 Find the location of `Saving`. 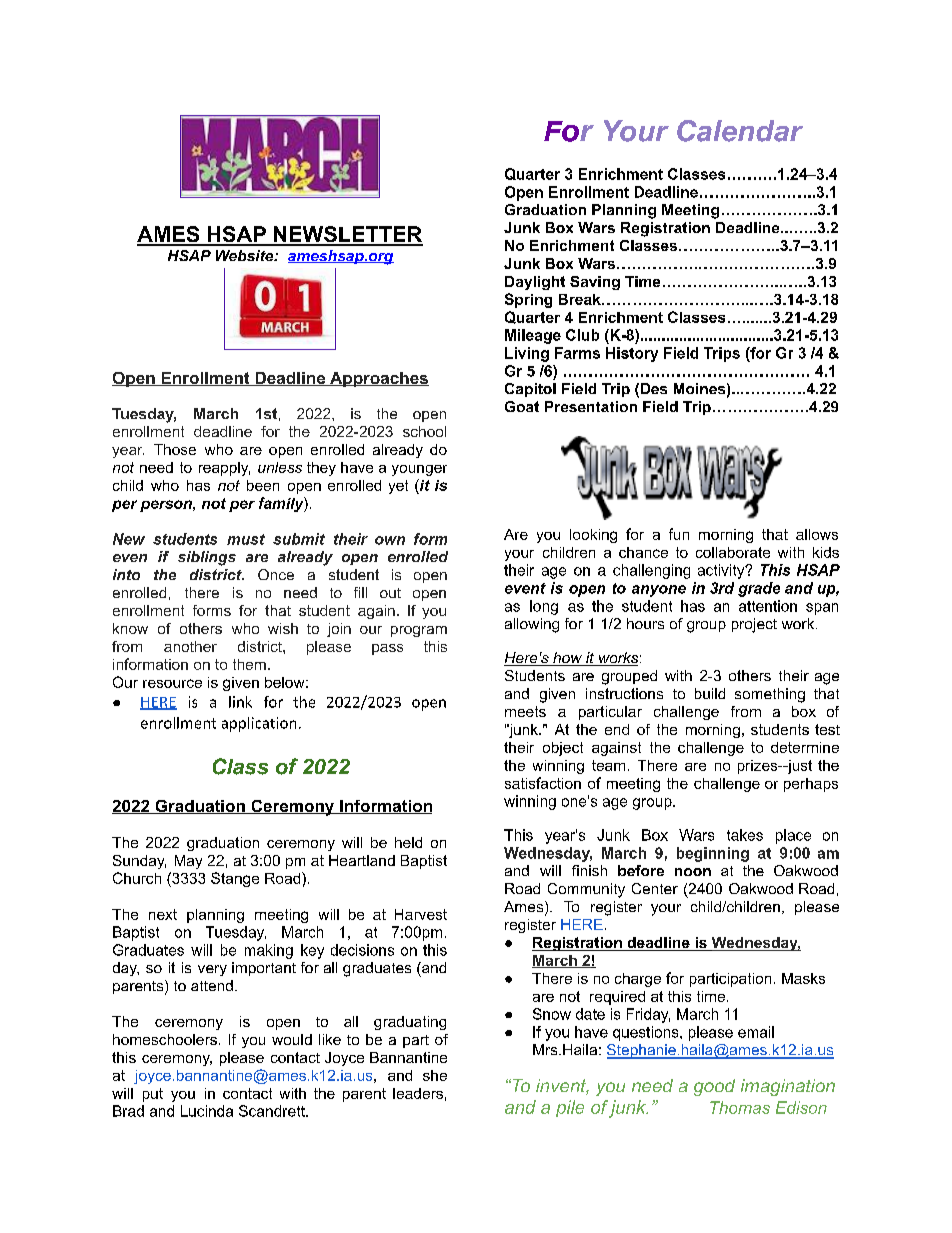

Saving is located at coordinates (595, 283).
